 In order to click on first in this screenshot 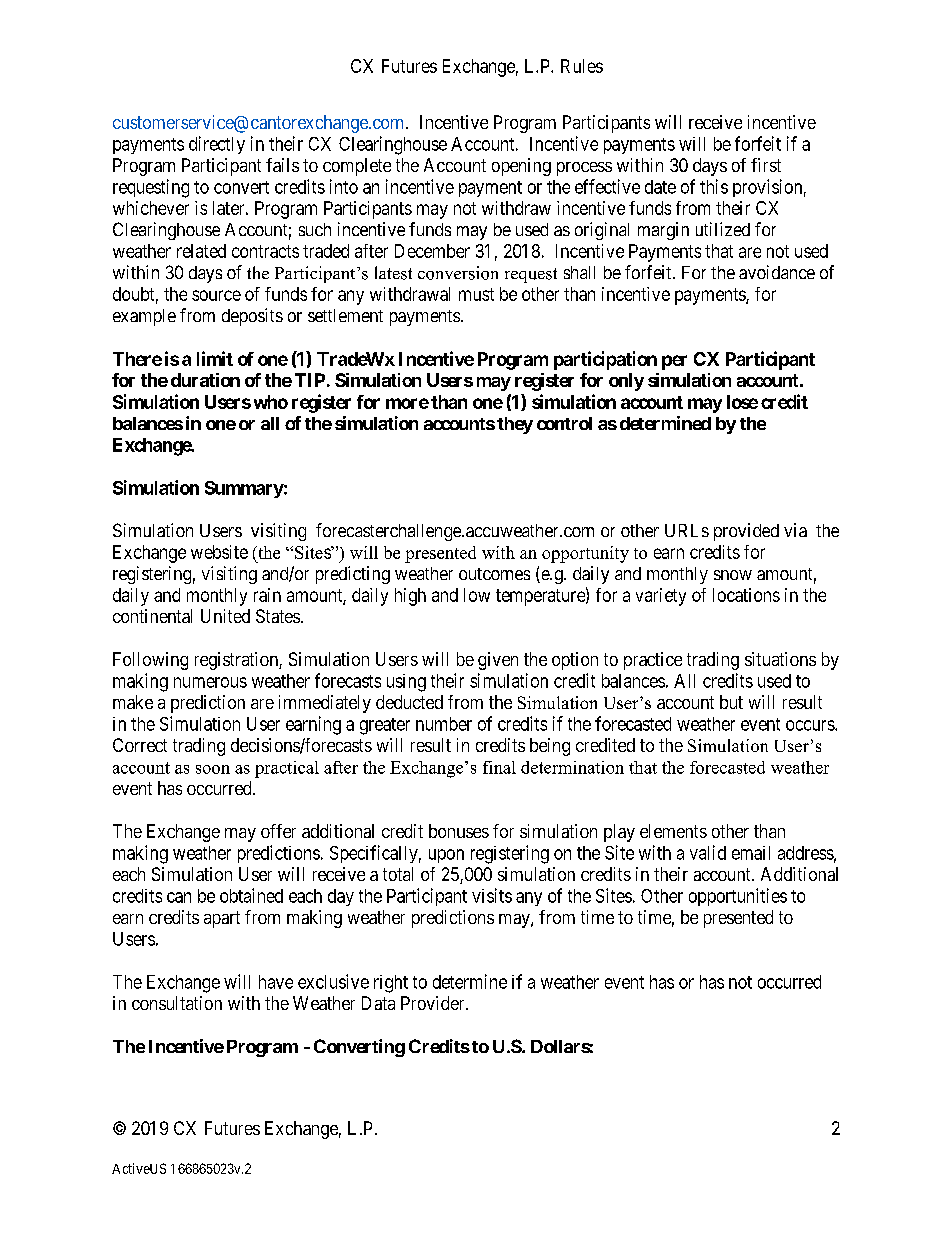, I will do `click(766, 165)`.
